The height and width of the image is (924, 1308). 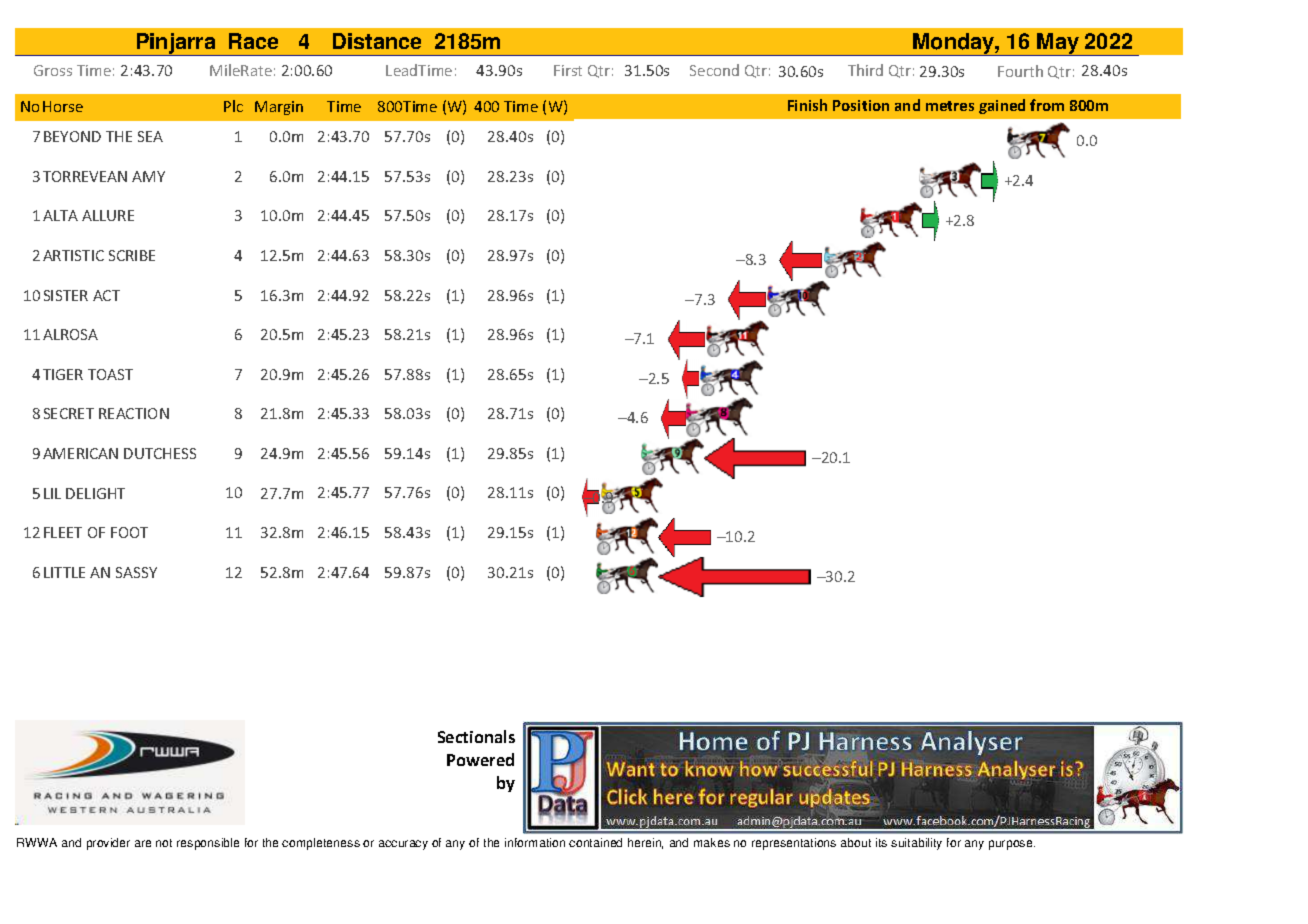 I want to click on metres, so click(x=950, y=106).
